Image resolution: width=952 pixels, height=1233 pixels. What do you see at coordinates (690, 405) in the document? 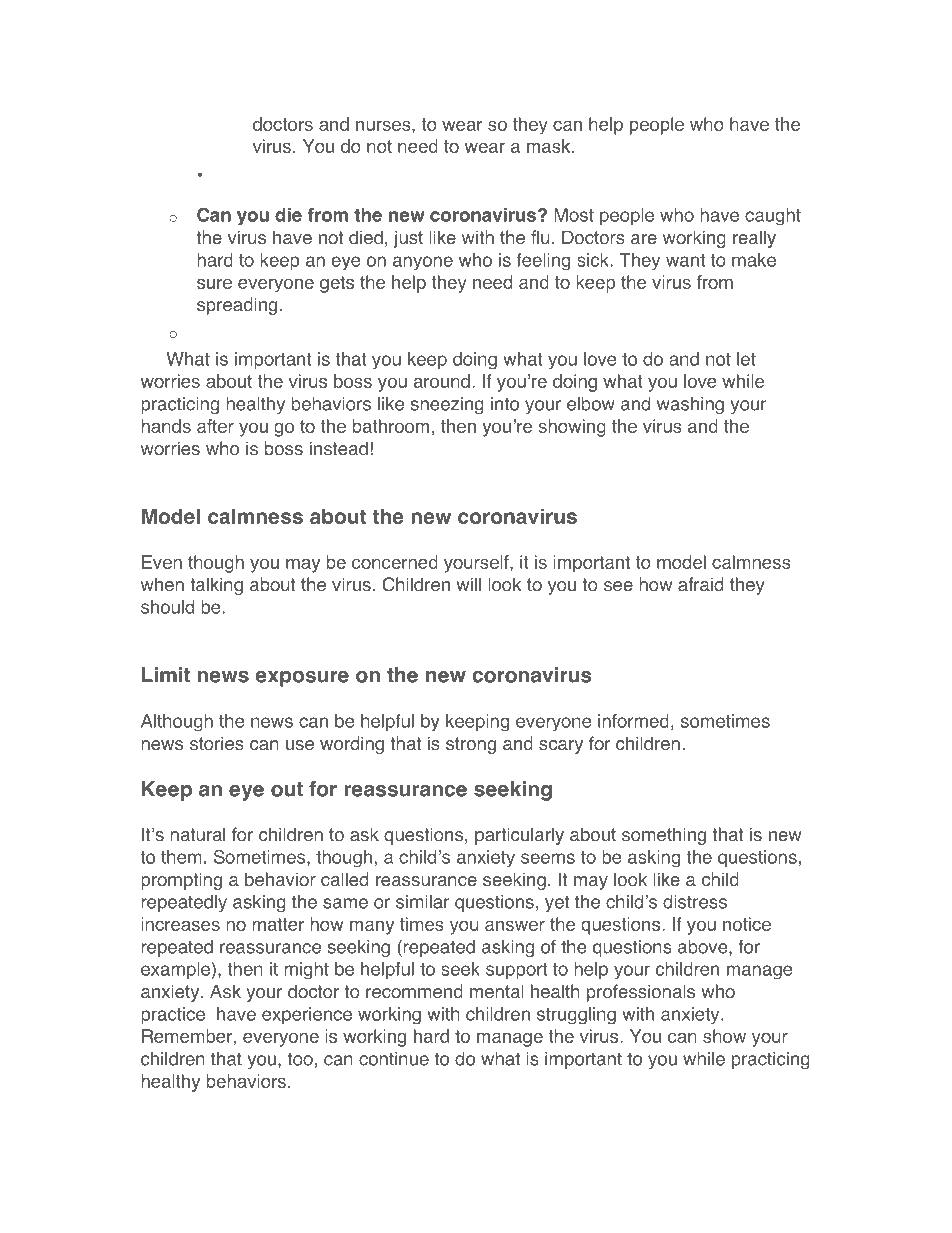
I see `washing` at bounding box center [690, 405].
